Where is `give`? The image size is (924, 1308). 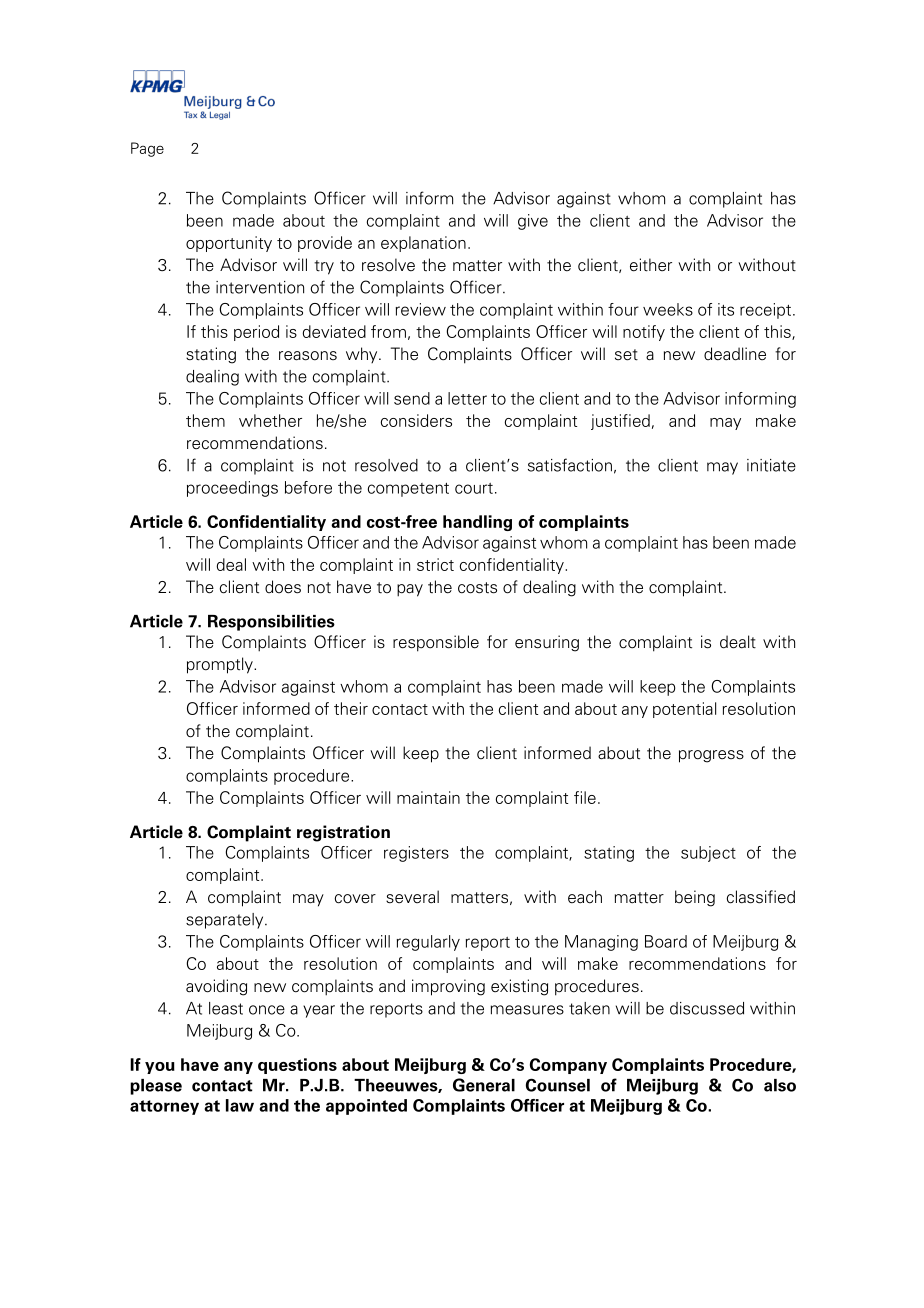 give is located at coordinates (533, 222).
